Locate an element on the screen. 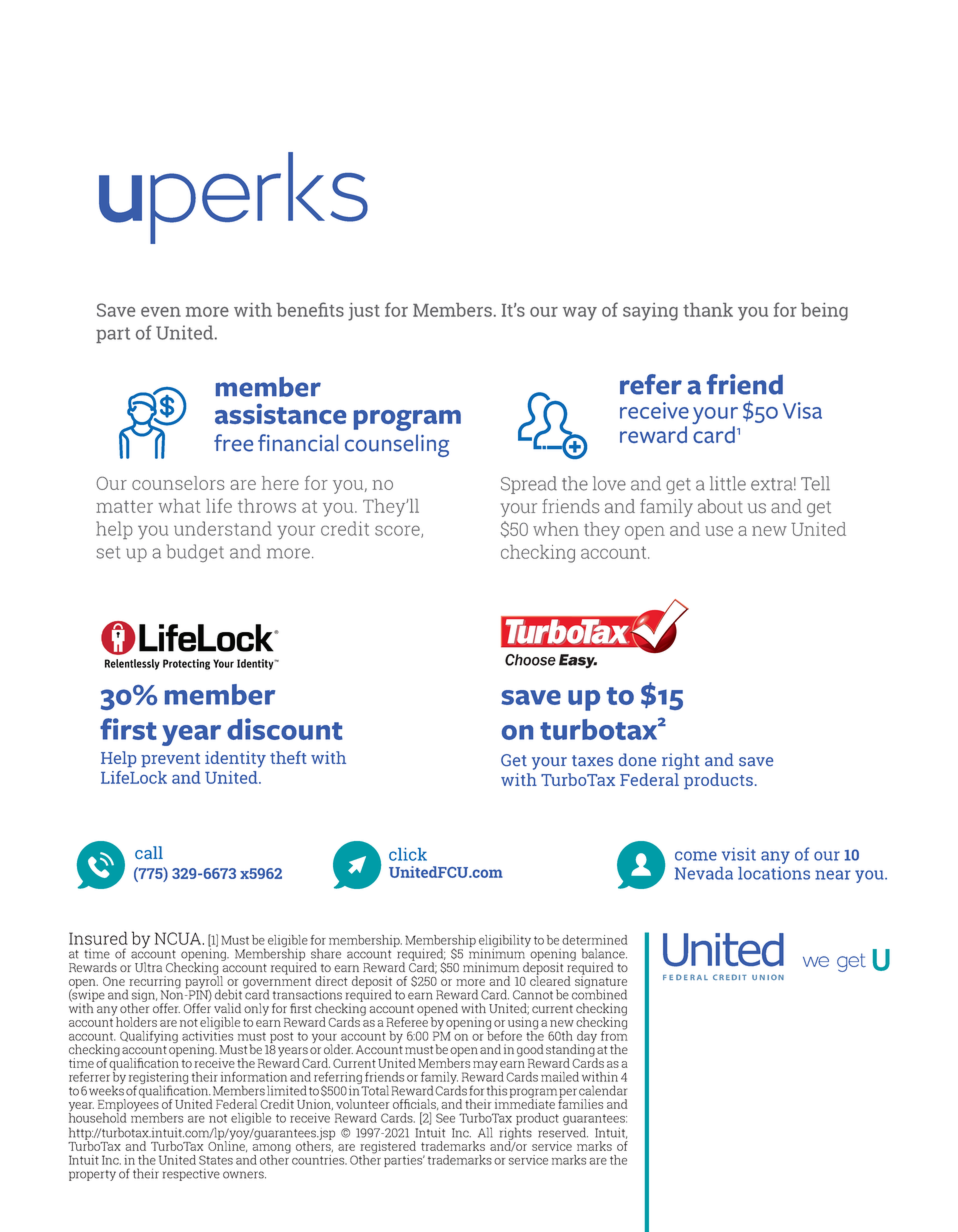 This screenshot has width=958, height=1232. locations is located at coordinates (774, 873).
